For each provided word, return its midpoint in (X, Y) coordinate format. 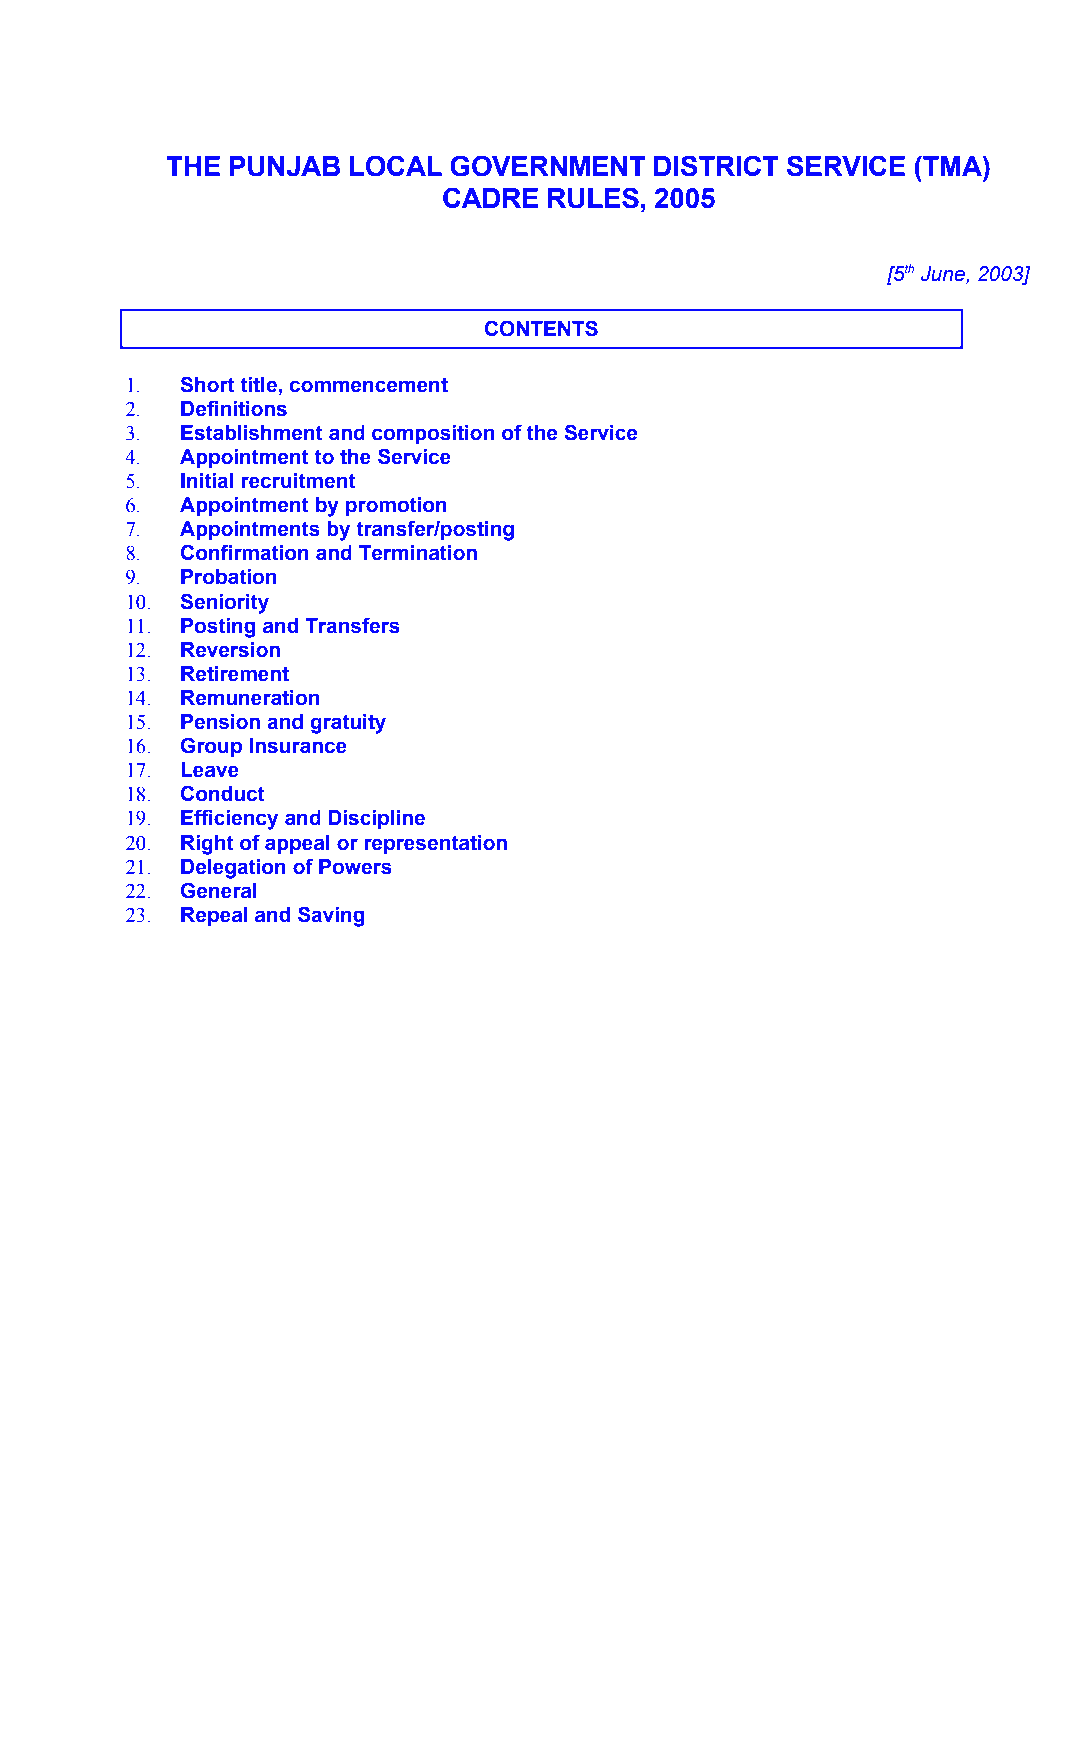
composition (433, 434)
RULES (593, 198)
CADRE (491, 197)
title (259, 385)
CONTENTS (541, 328)
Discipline (377, 819)
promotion (396, 506)
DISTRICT (716, 166)
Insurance (298, 746)
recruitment (298, 481)
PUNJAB (285, 166)
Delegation (233, 869)
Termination (418, 553)
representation (435, 844)
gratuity (348, 724)
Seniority (225, 603)
